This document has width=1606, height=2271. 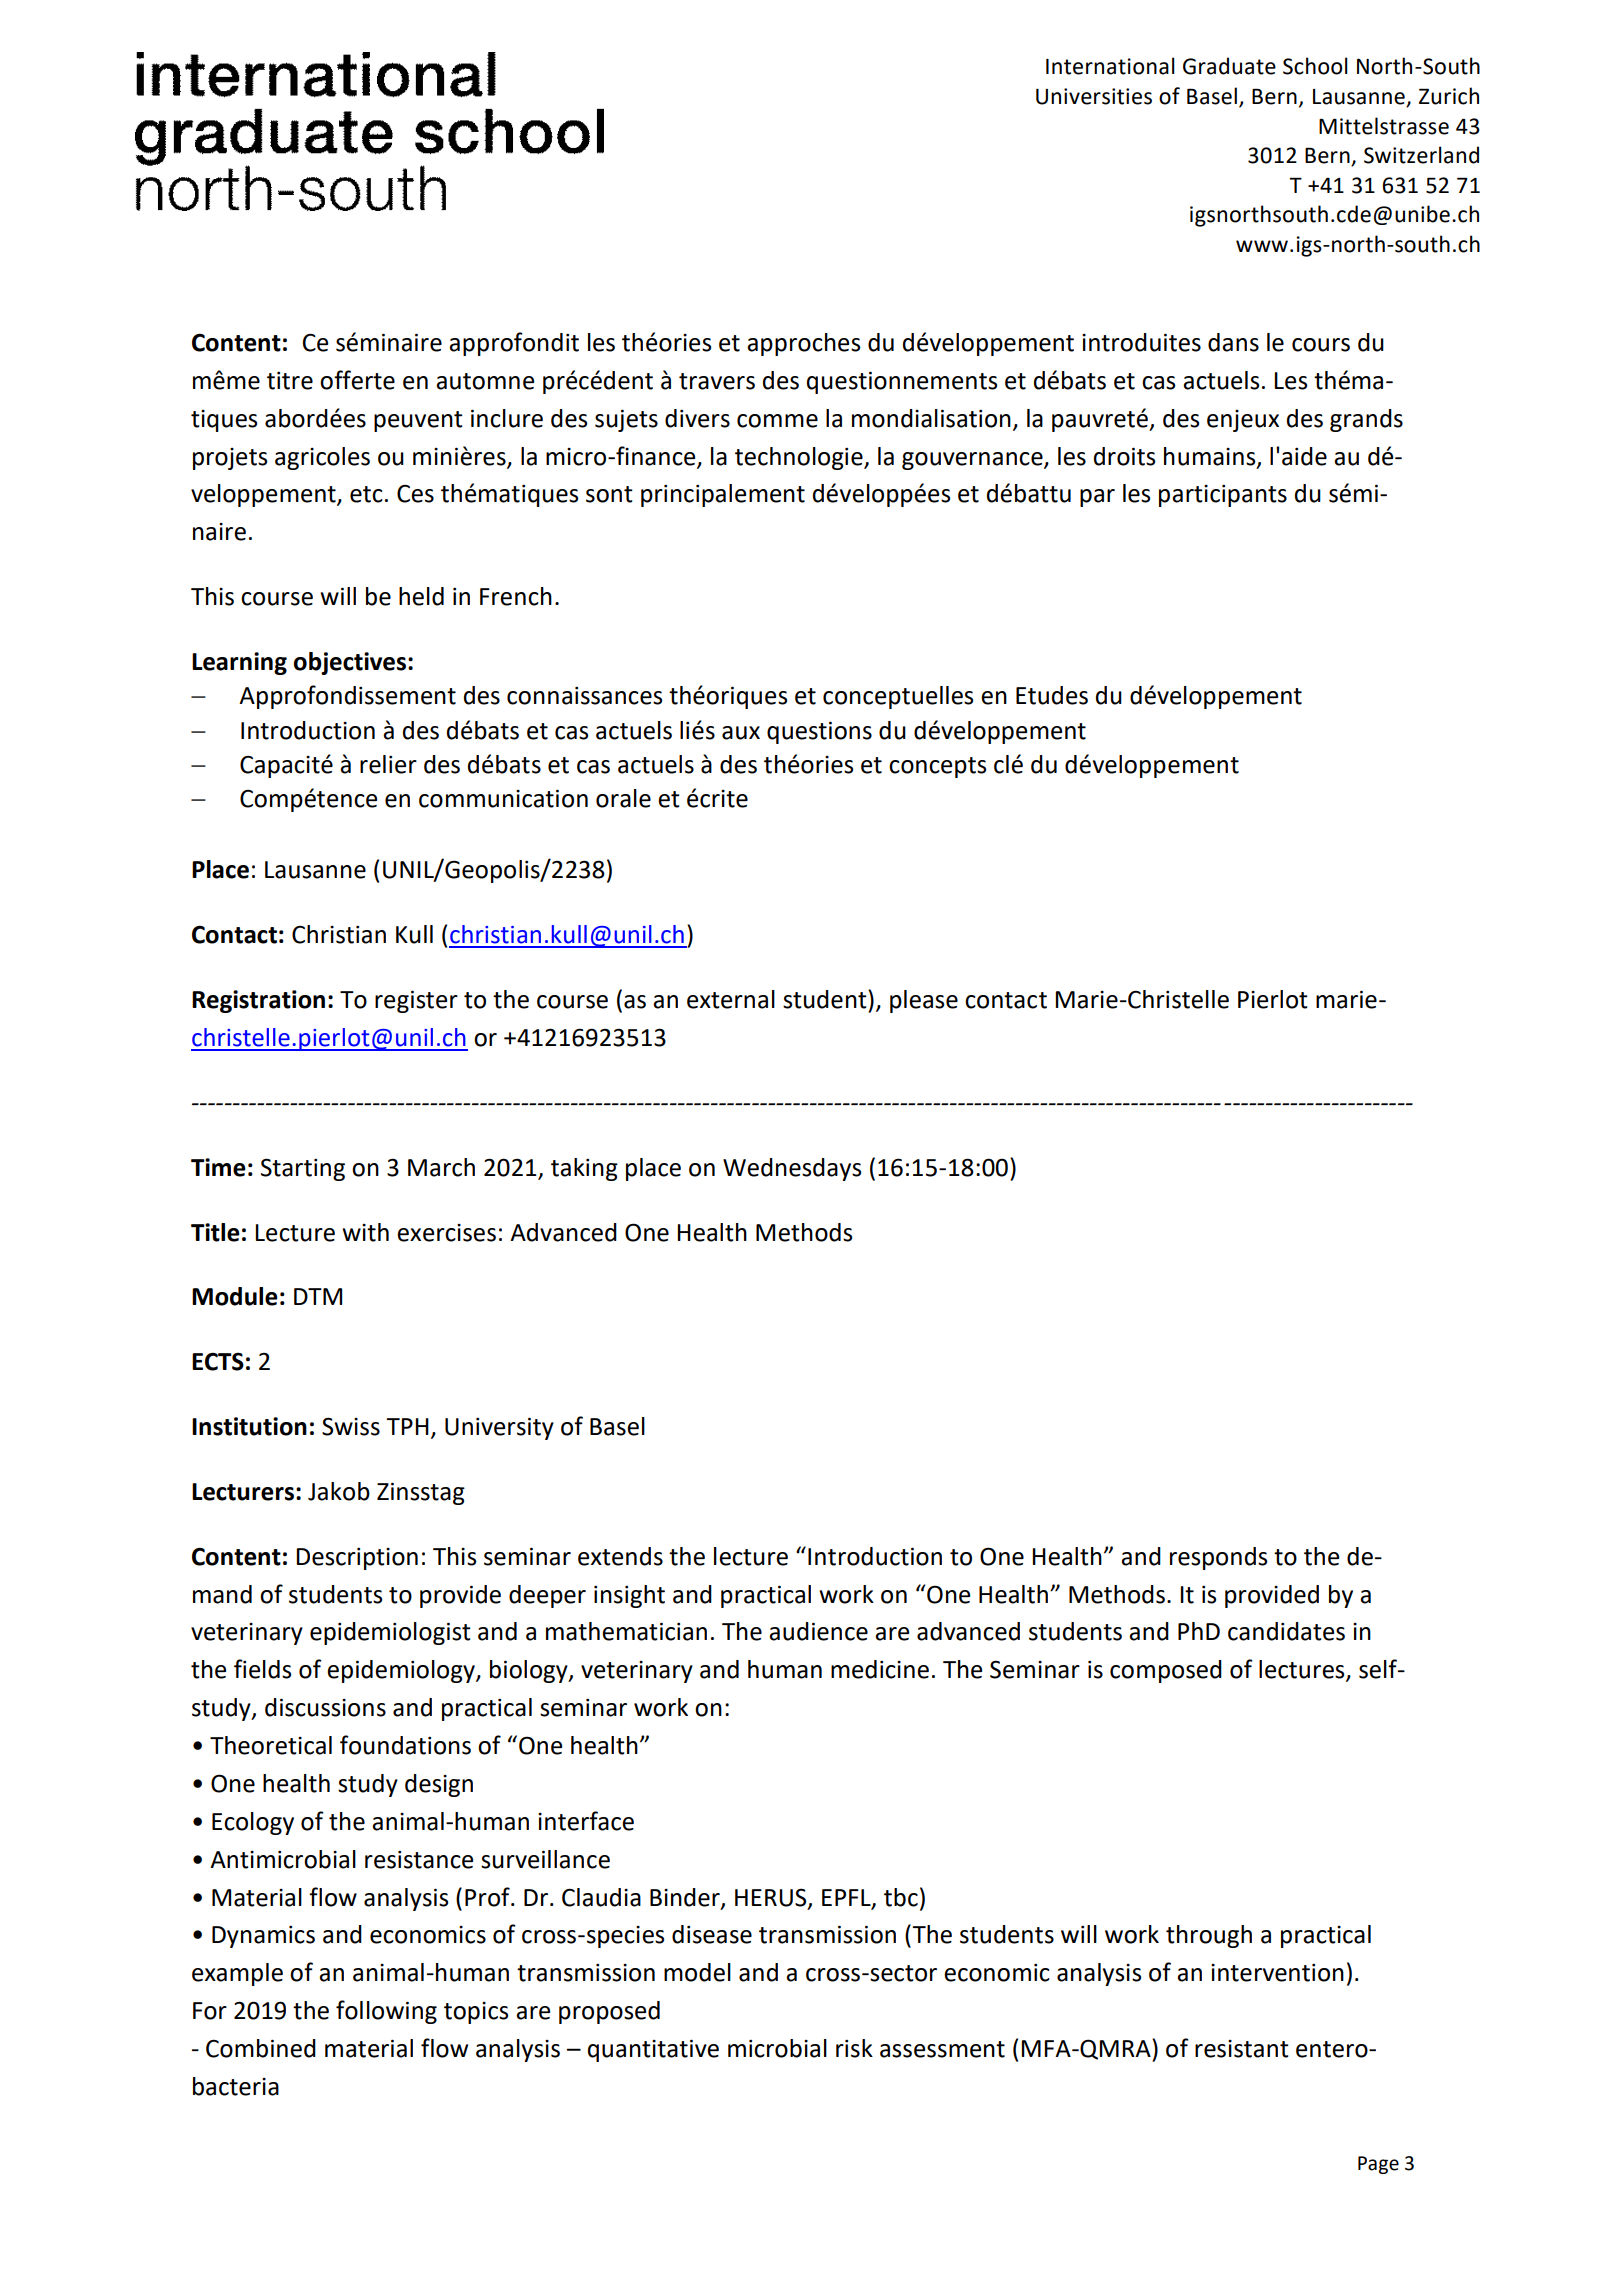 What do you see at coordinates (1286, 1631) in the document?
I see `candidates` at bounding box center [1286, 1631].
